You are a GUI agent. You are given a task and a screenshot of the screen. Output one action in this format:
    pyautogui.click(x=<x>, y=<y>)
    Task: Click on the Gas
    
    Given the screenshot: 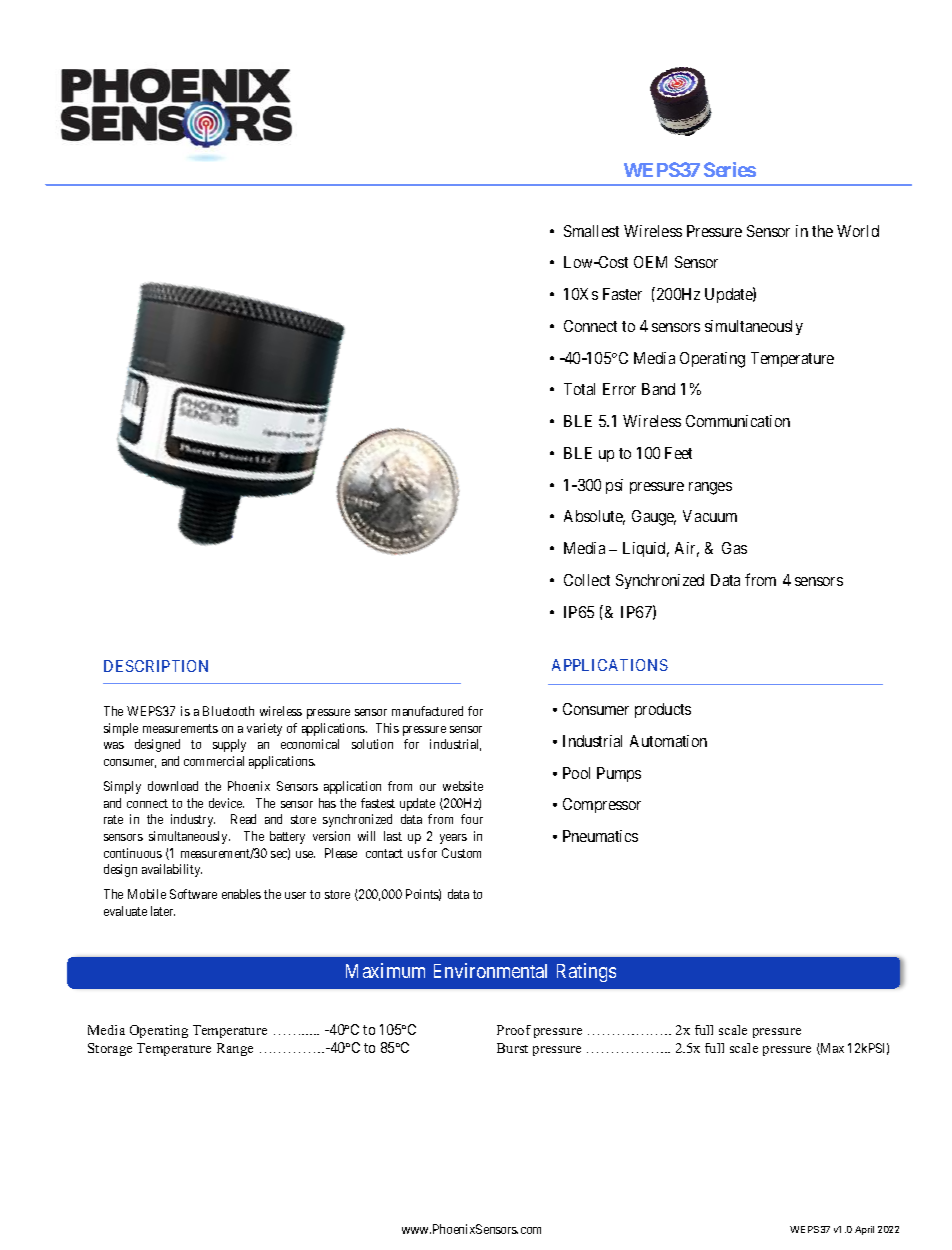 What is the action you would take?
    pyautogui.click(x=734, y=548)
